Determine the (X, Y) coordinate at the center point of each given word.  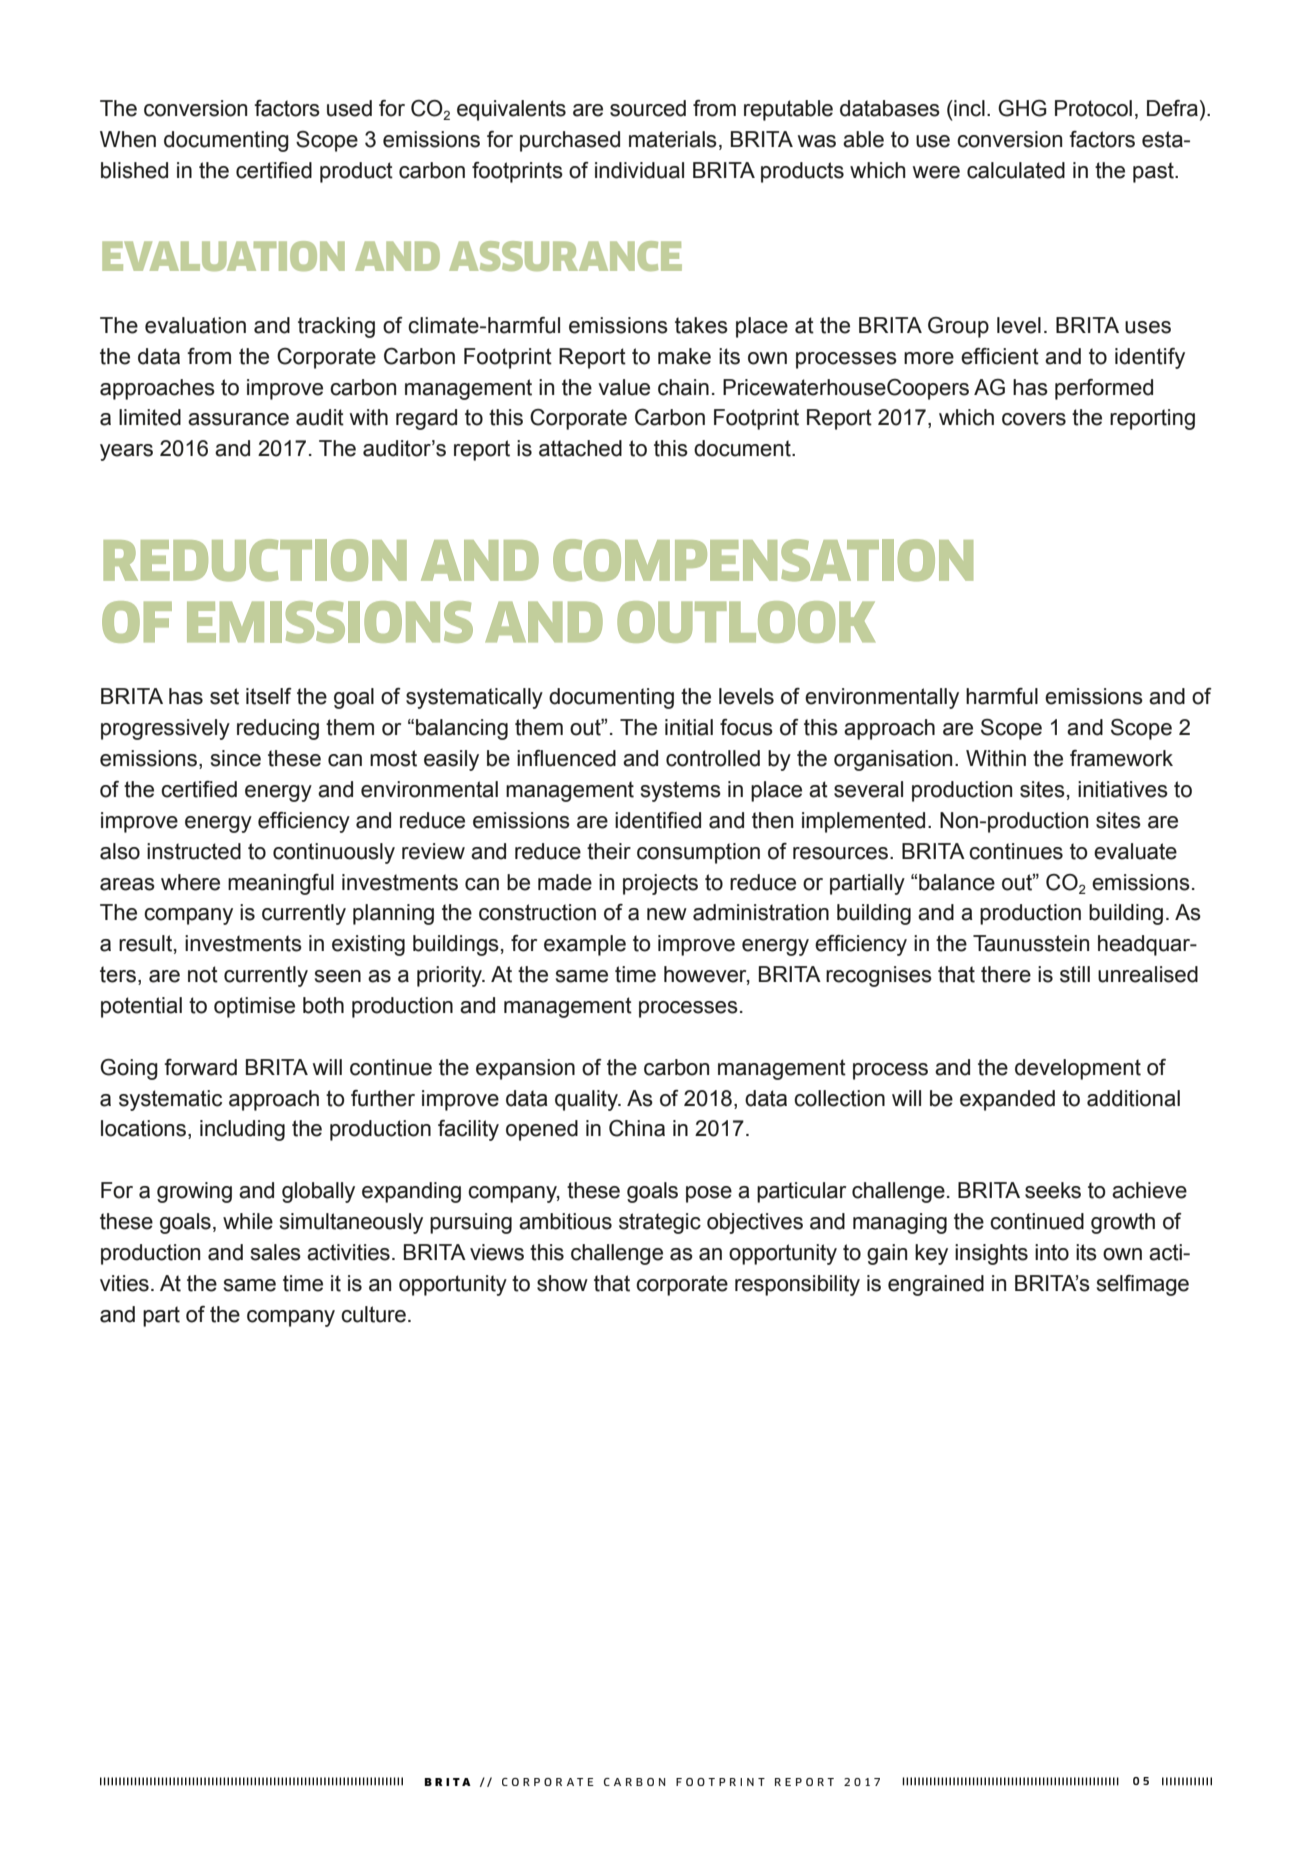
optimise (254, 1007)
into (1052, 1252)
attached (580, 448)
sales (276, 1252)
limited (150, 417)
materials (673, 139)
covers (1034, 419)
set (224, 696)
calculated (1016, 170)
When (128, 139)
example (585, 945)
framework (1121, 758)
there (1006, 974)
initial (689, 727)
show (562, 1283)
